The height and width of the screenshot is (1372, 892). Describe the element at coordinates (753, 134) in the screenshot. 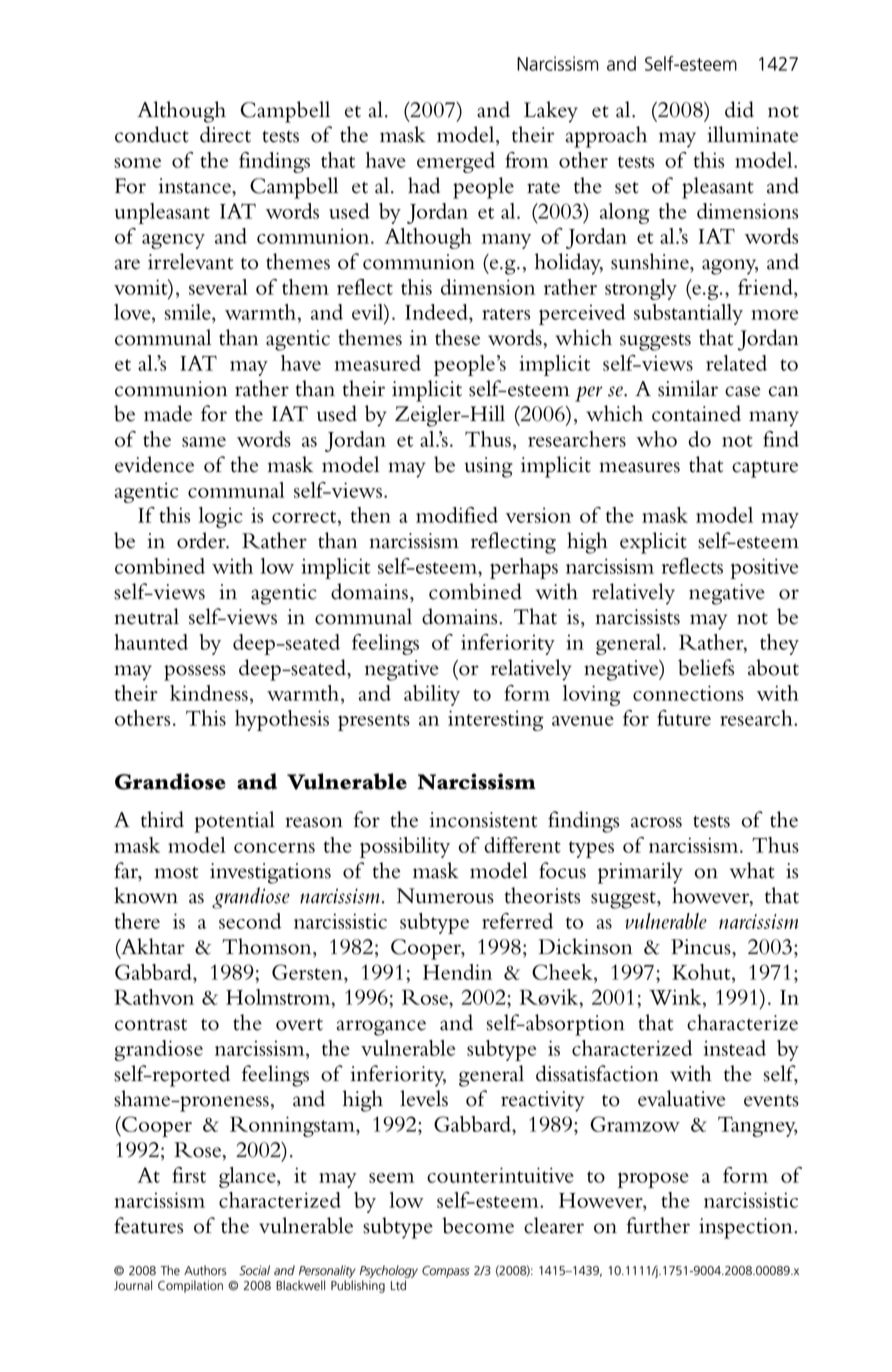

I see `illuminate` at that location.
